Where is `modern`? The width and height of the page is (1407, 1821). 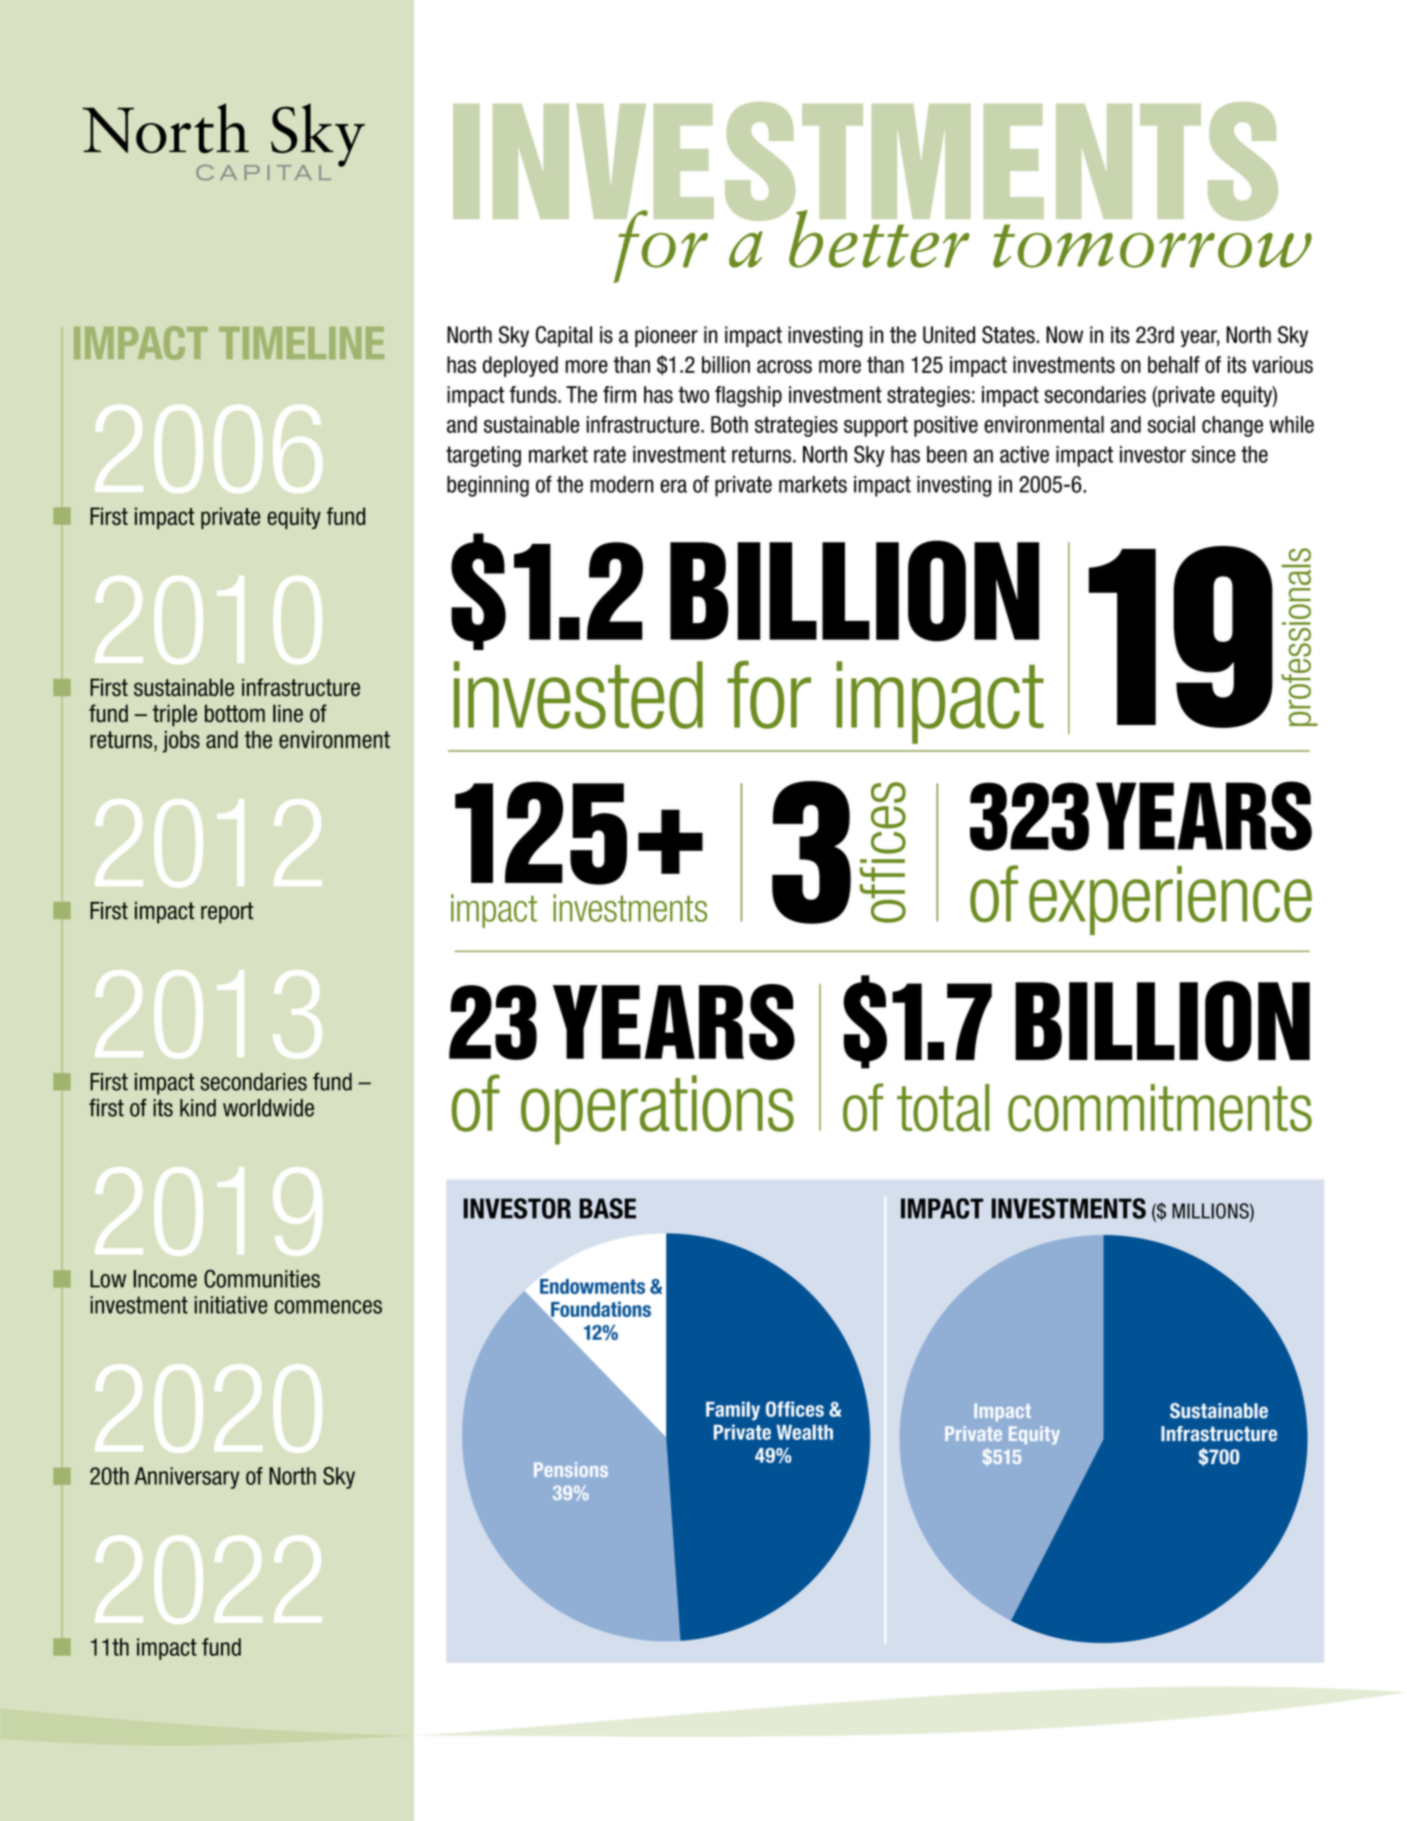 modern is located at coordinates (621, 484).
